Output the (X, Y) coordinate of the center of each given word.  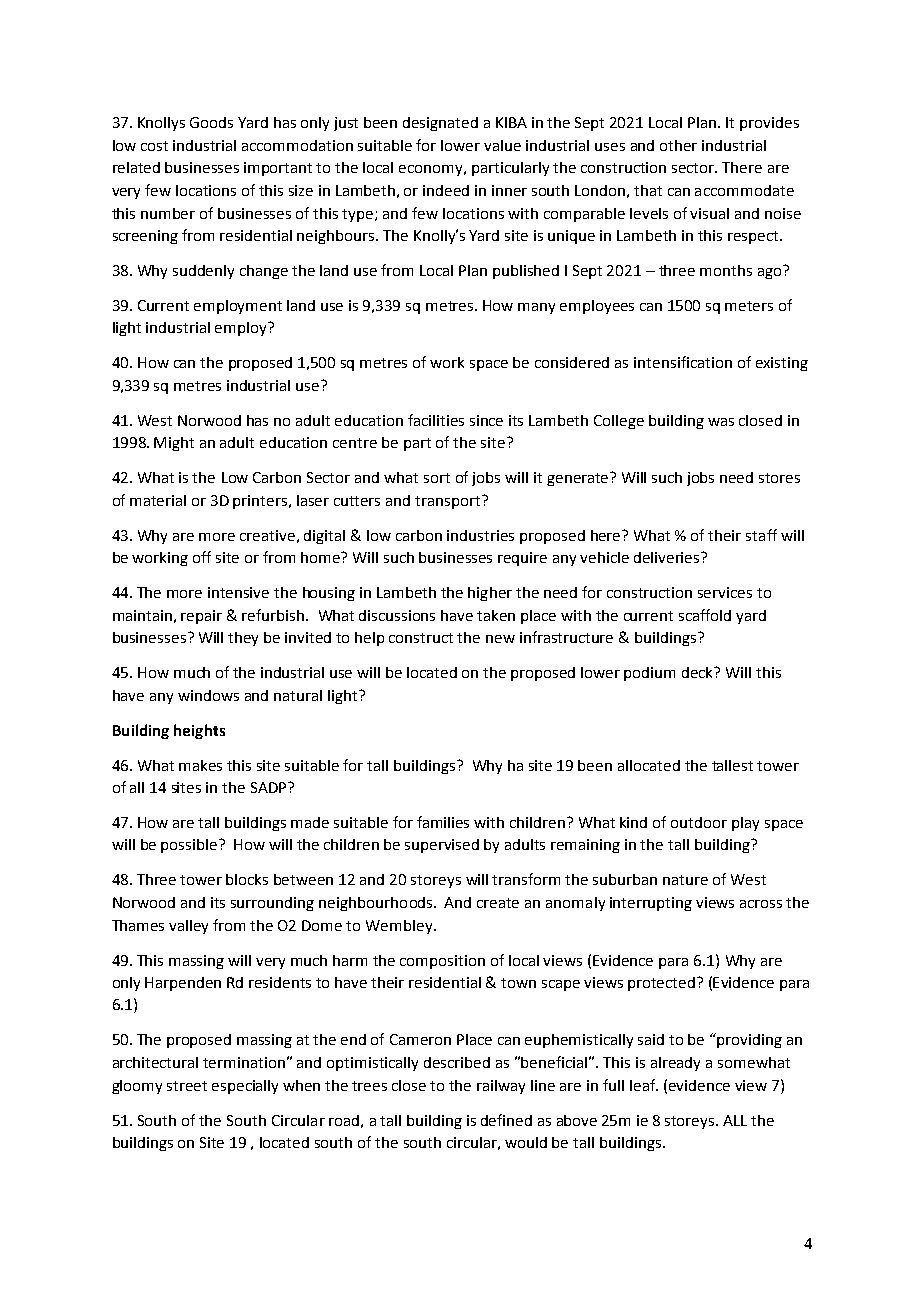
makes (200, 765)
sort (437, 478)
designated (440, 124)
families (443, 822)
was (721, 422)
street (187, 1086)
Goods (211, 122)
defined (506, 1120)
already (675, 1064)
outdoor (699, 822)
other (678, 145)
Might (174, 444)
